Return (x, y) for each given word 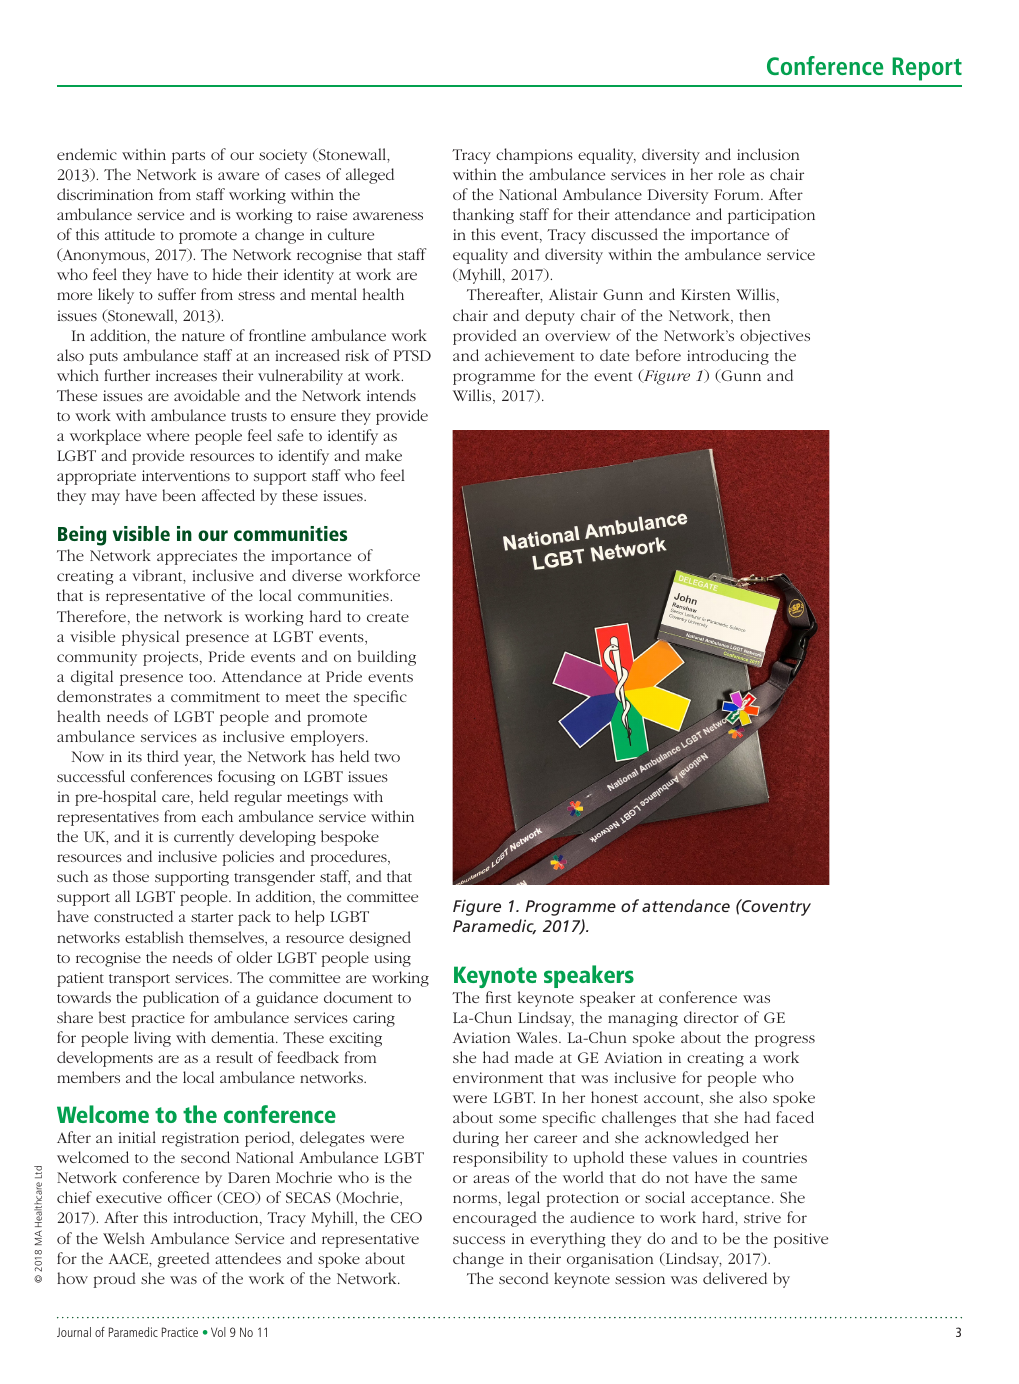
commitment (215, 696)
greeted (184, 1260)
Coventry (775, 907)
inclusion (768, 154)
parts (188, 157)
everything (568, 1240)
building (387, 658)
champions (534, 156)
